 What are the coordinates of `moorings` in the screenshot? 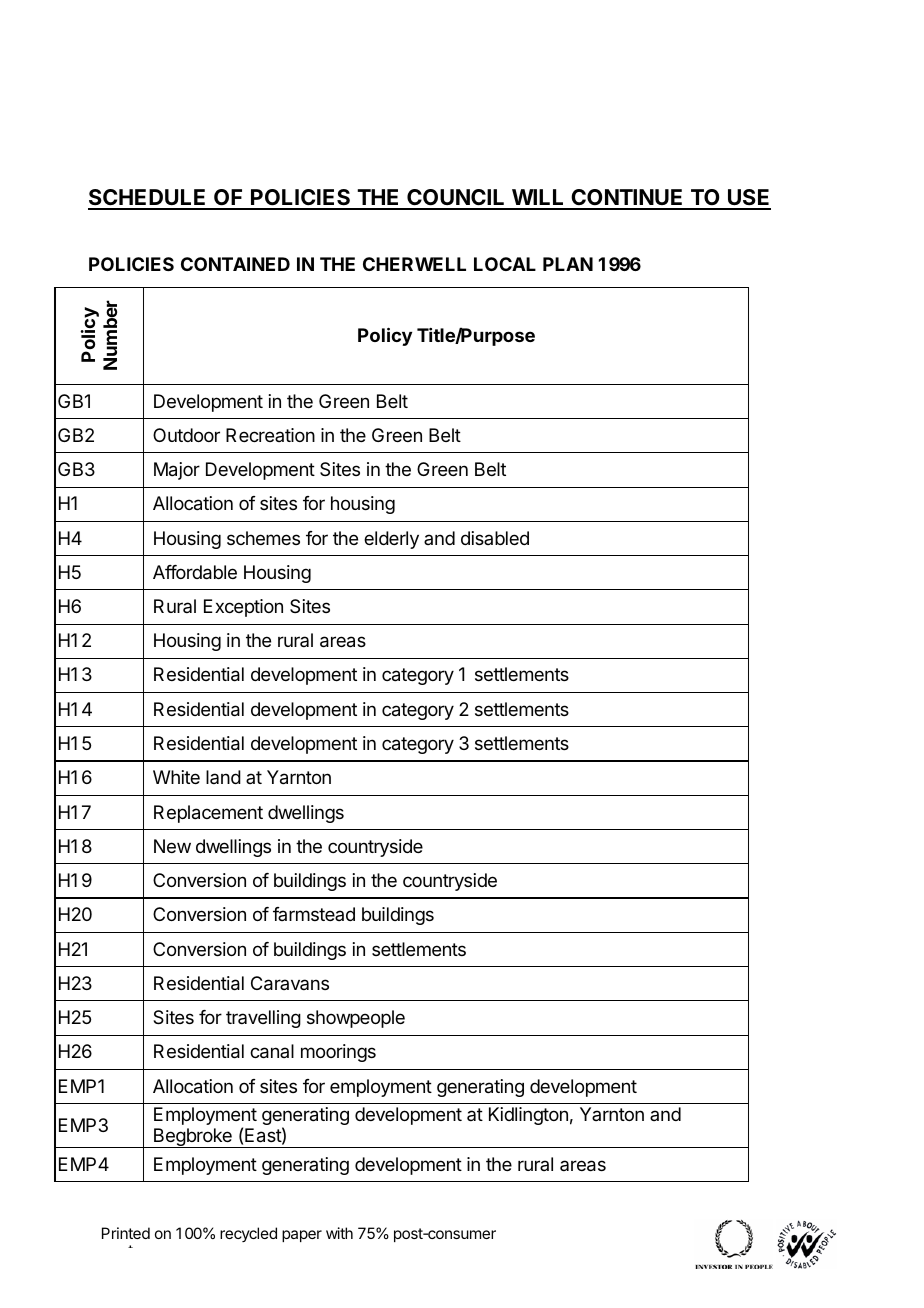 It's located at (338, 1053).
